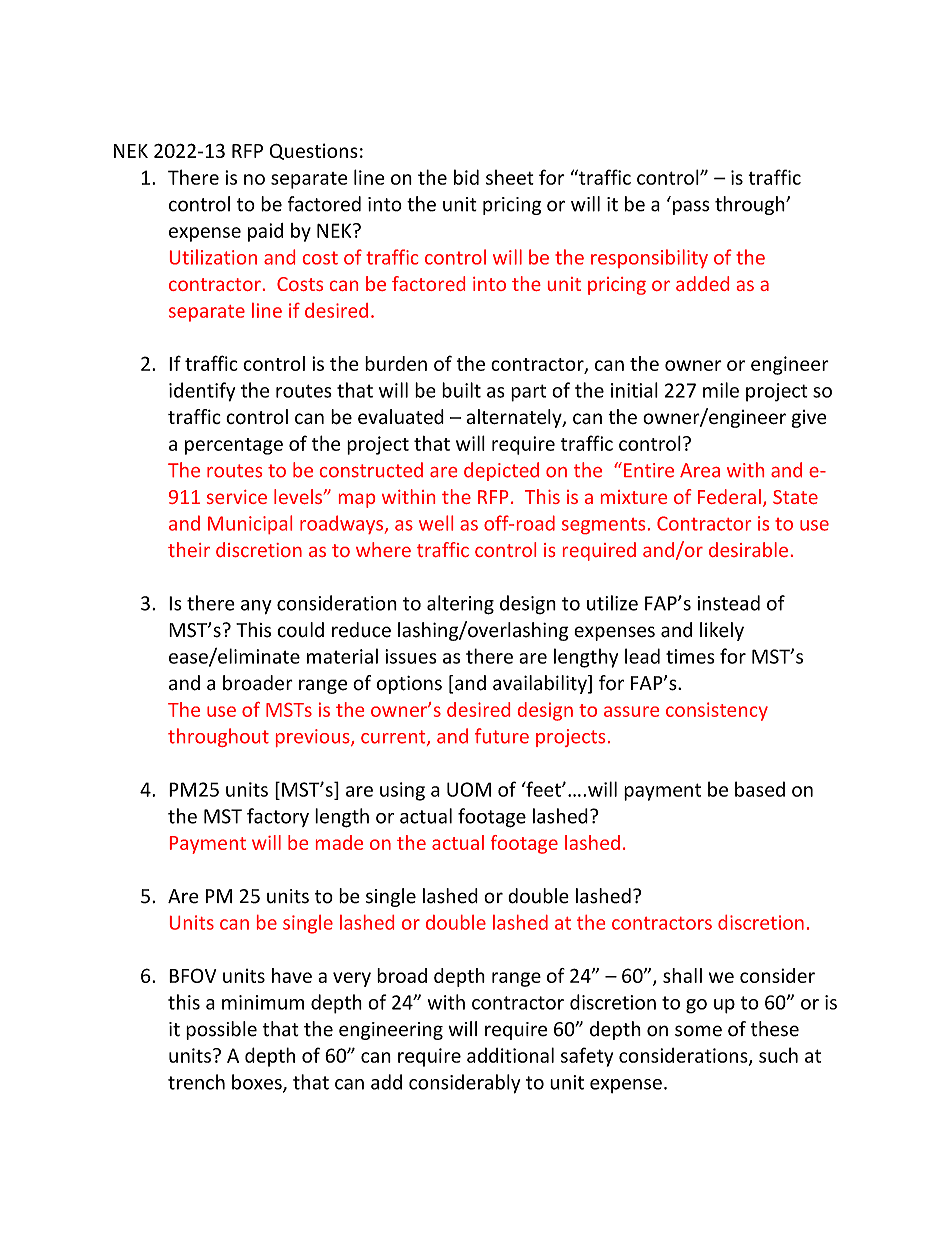 Image resolution: width=952 pixels, height=1233 pixels. Describe the element at coordinates (469, 789) in the screenshot. I see `UOM` at that location.
